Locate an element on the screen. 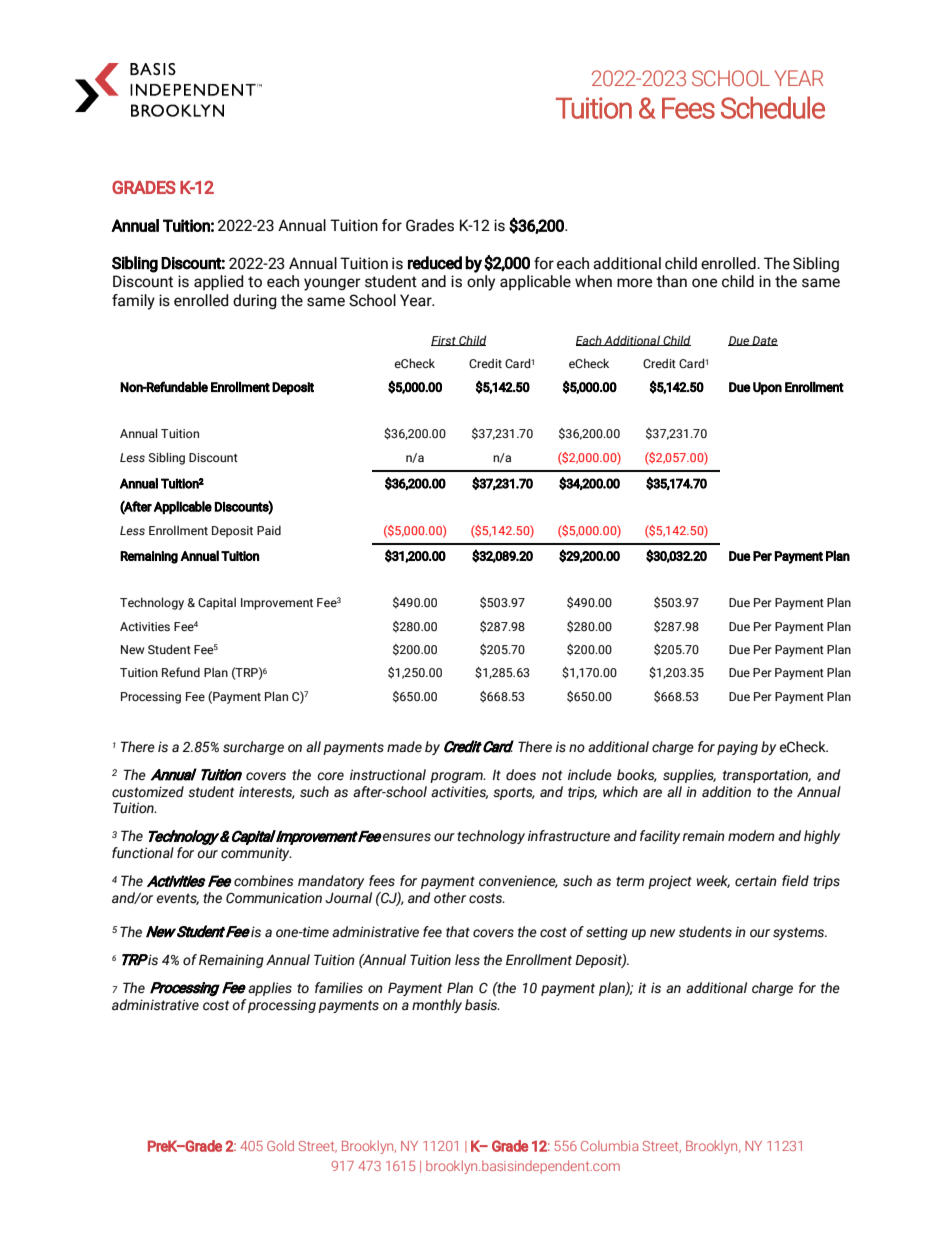 The height and width of the screenshot is (1233, 952). paying is located at coordinates (737, 748).
